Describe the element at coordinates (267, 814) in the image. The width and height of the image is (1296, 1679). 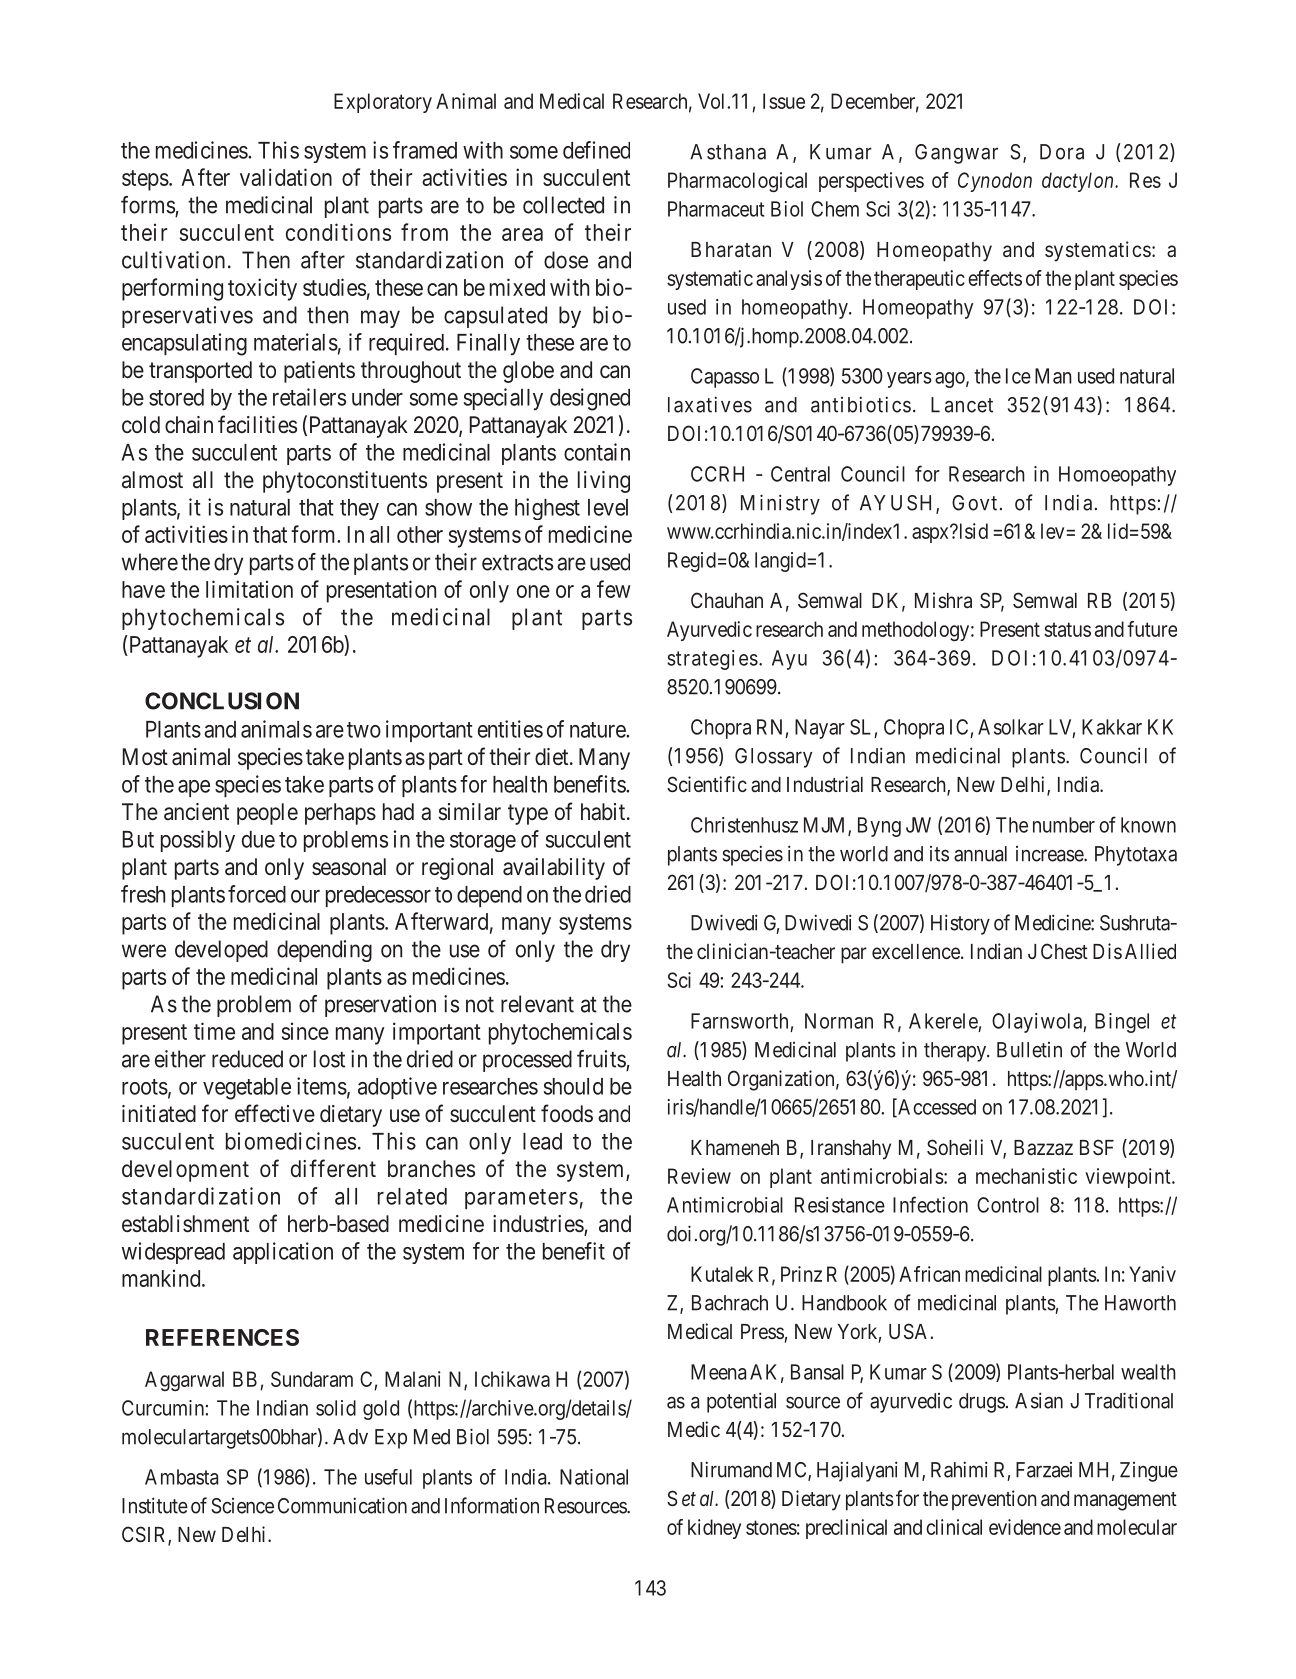
I see `people` at that location.
